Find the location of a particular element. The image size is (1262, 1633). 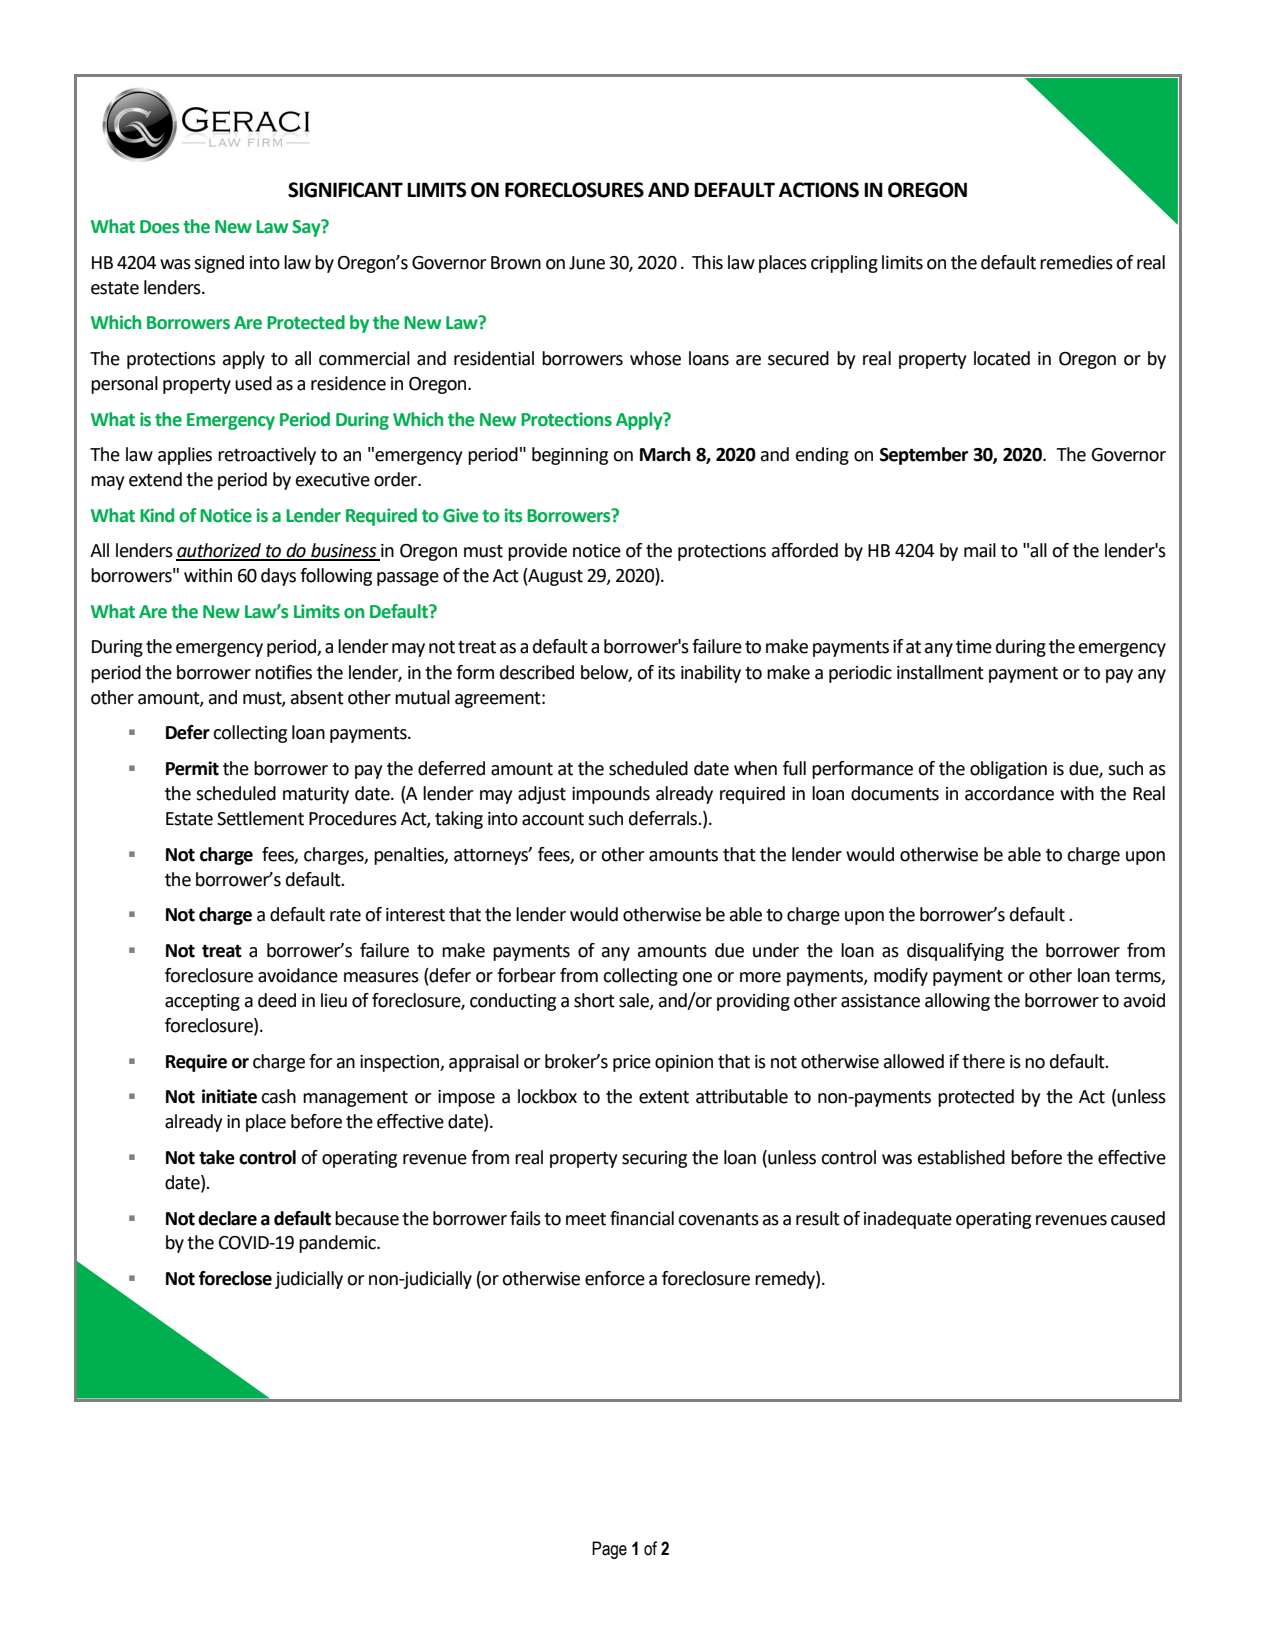

Settlement is located at coordinates (260, 818).
